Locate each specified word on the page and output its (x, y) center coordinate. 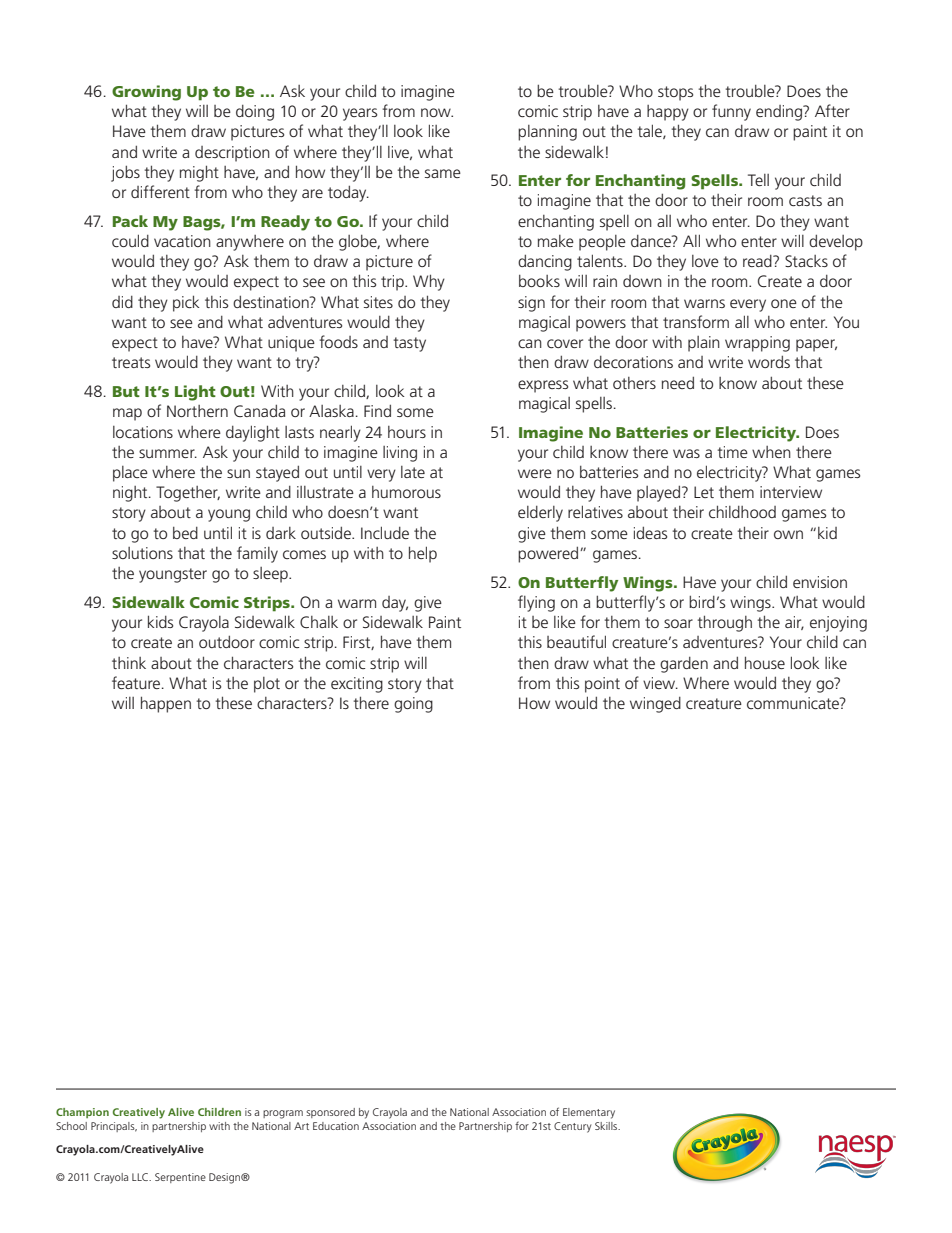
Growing (146, 93)
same (443, 173)
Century (572, 1127)
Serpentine (180, 1178)
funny (731, 112)
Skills (607, 1126)
